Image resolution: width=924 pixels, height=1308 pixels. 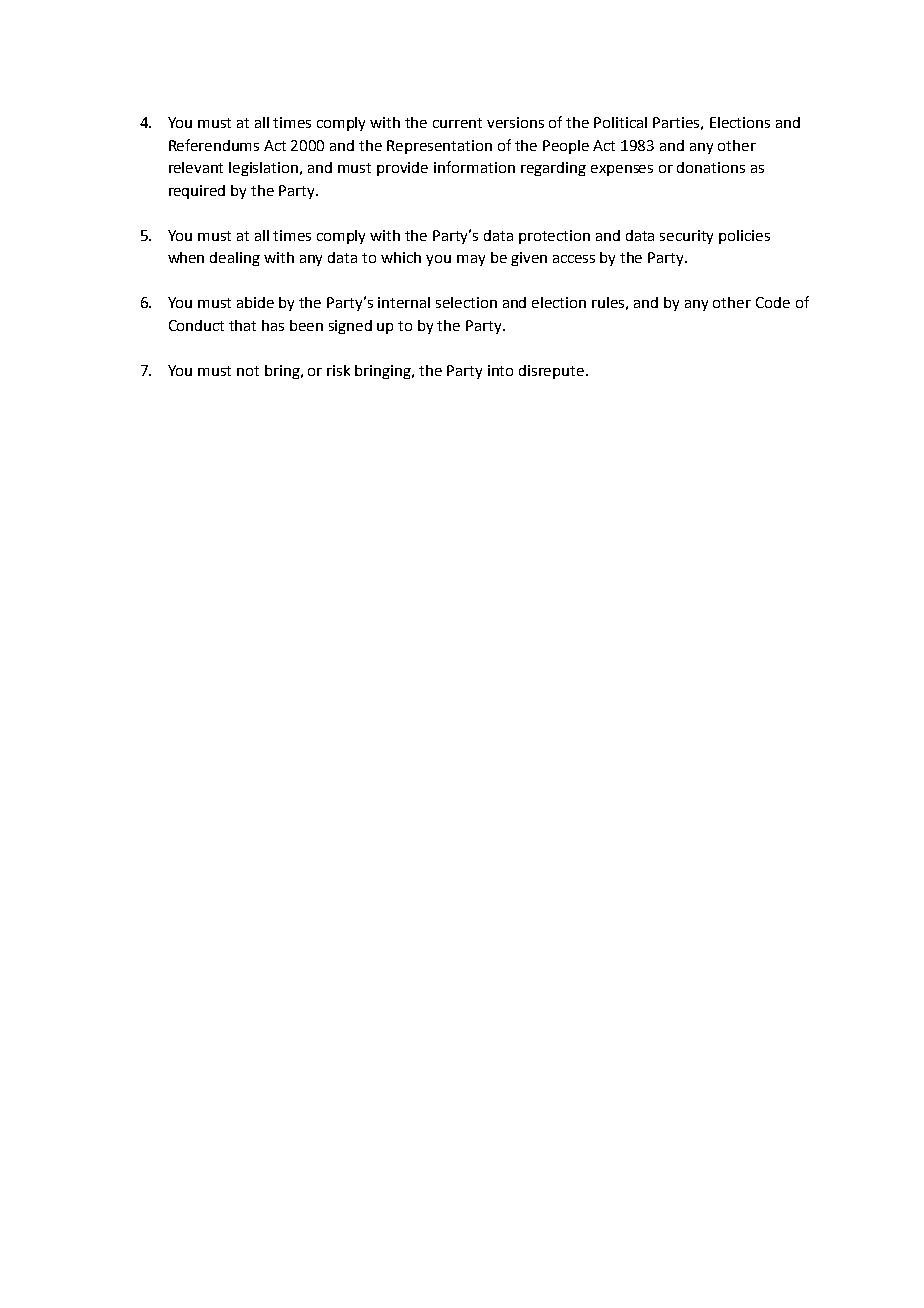 I want to click on not, so click(x=248, y=371).
